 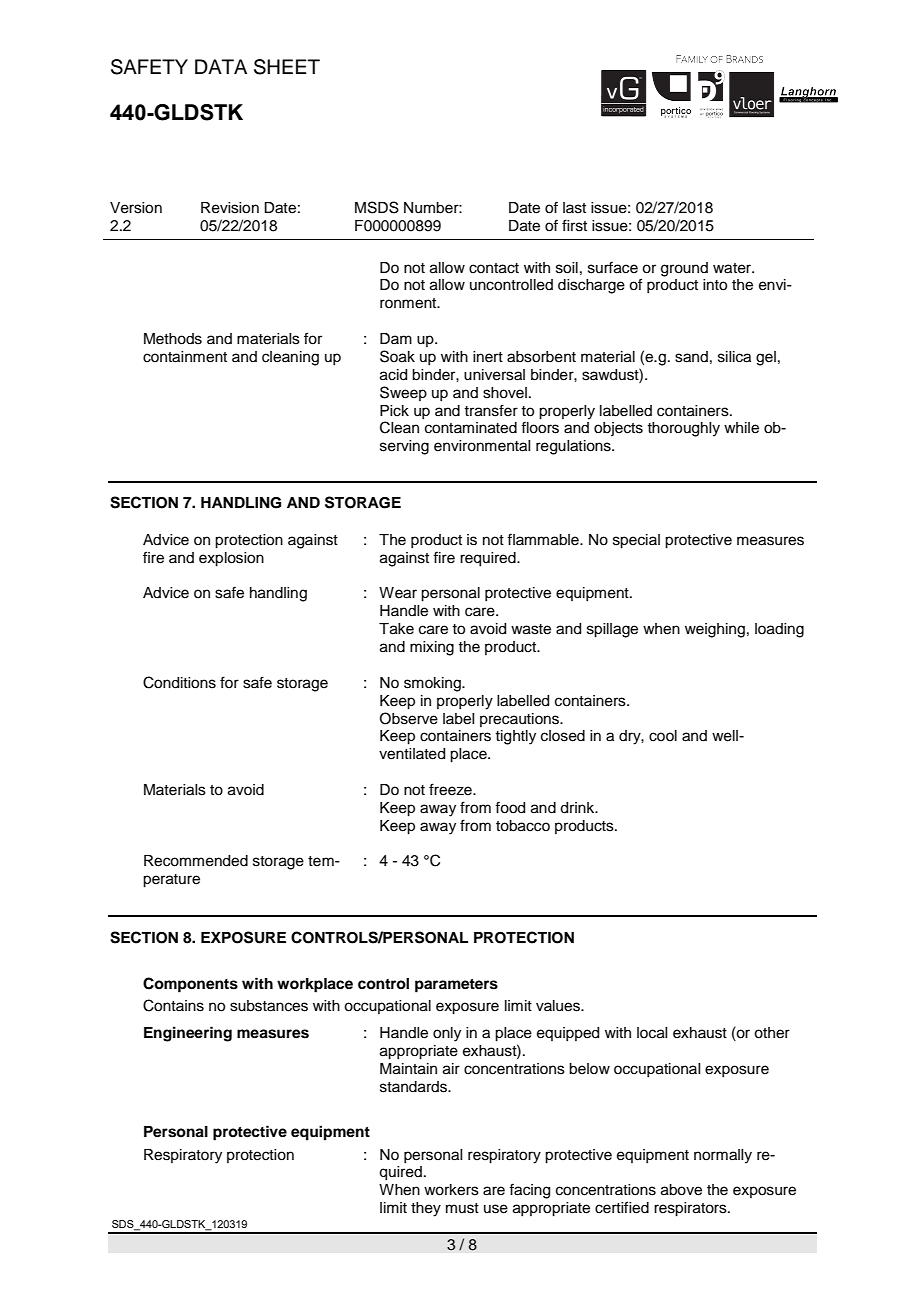 I want to click on parameters, so click(x=456, y=986).
